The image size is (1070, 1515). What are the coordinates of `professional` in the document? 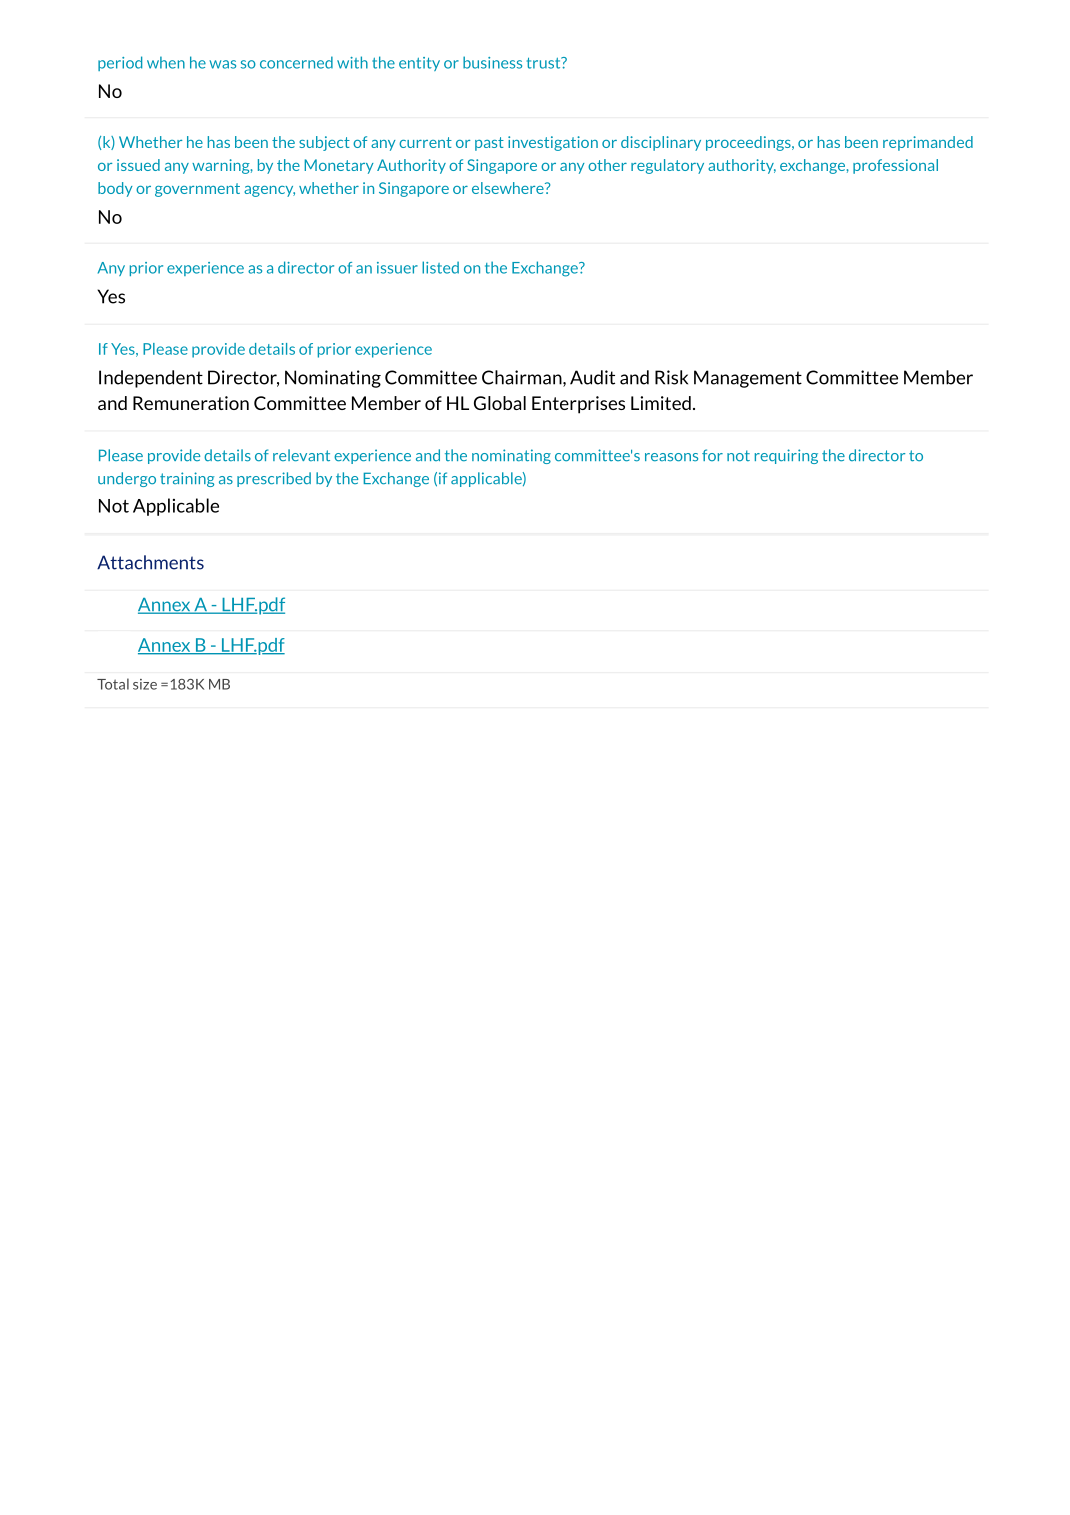 It's located at (895, 166).
